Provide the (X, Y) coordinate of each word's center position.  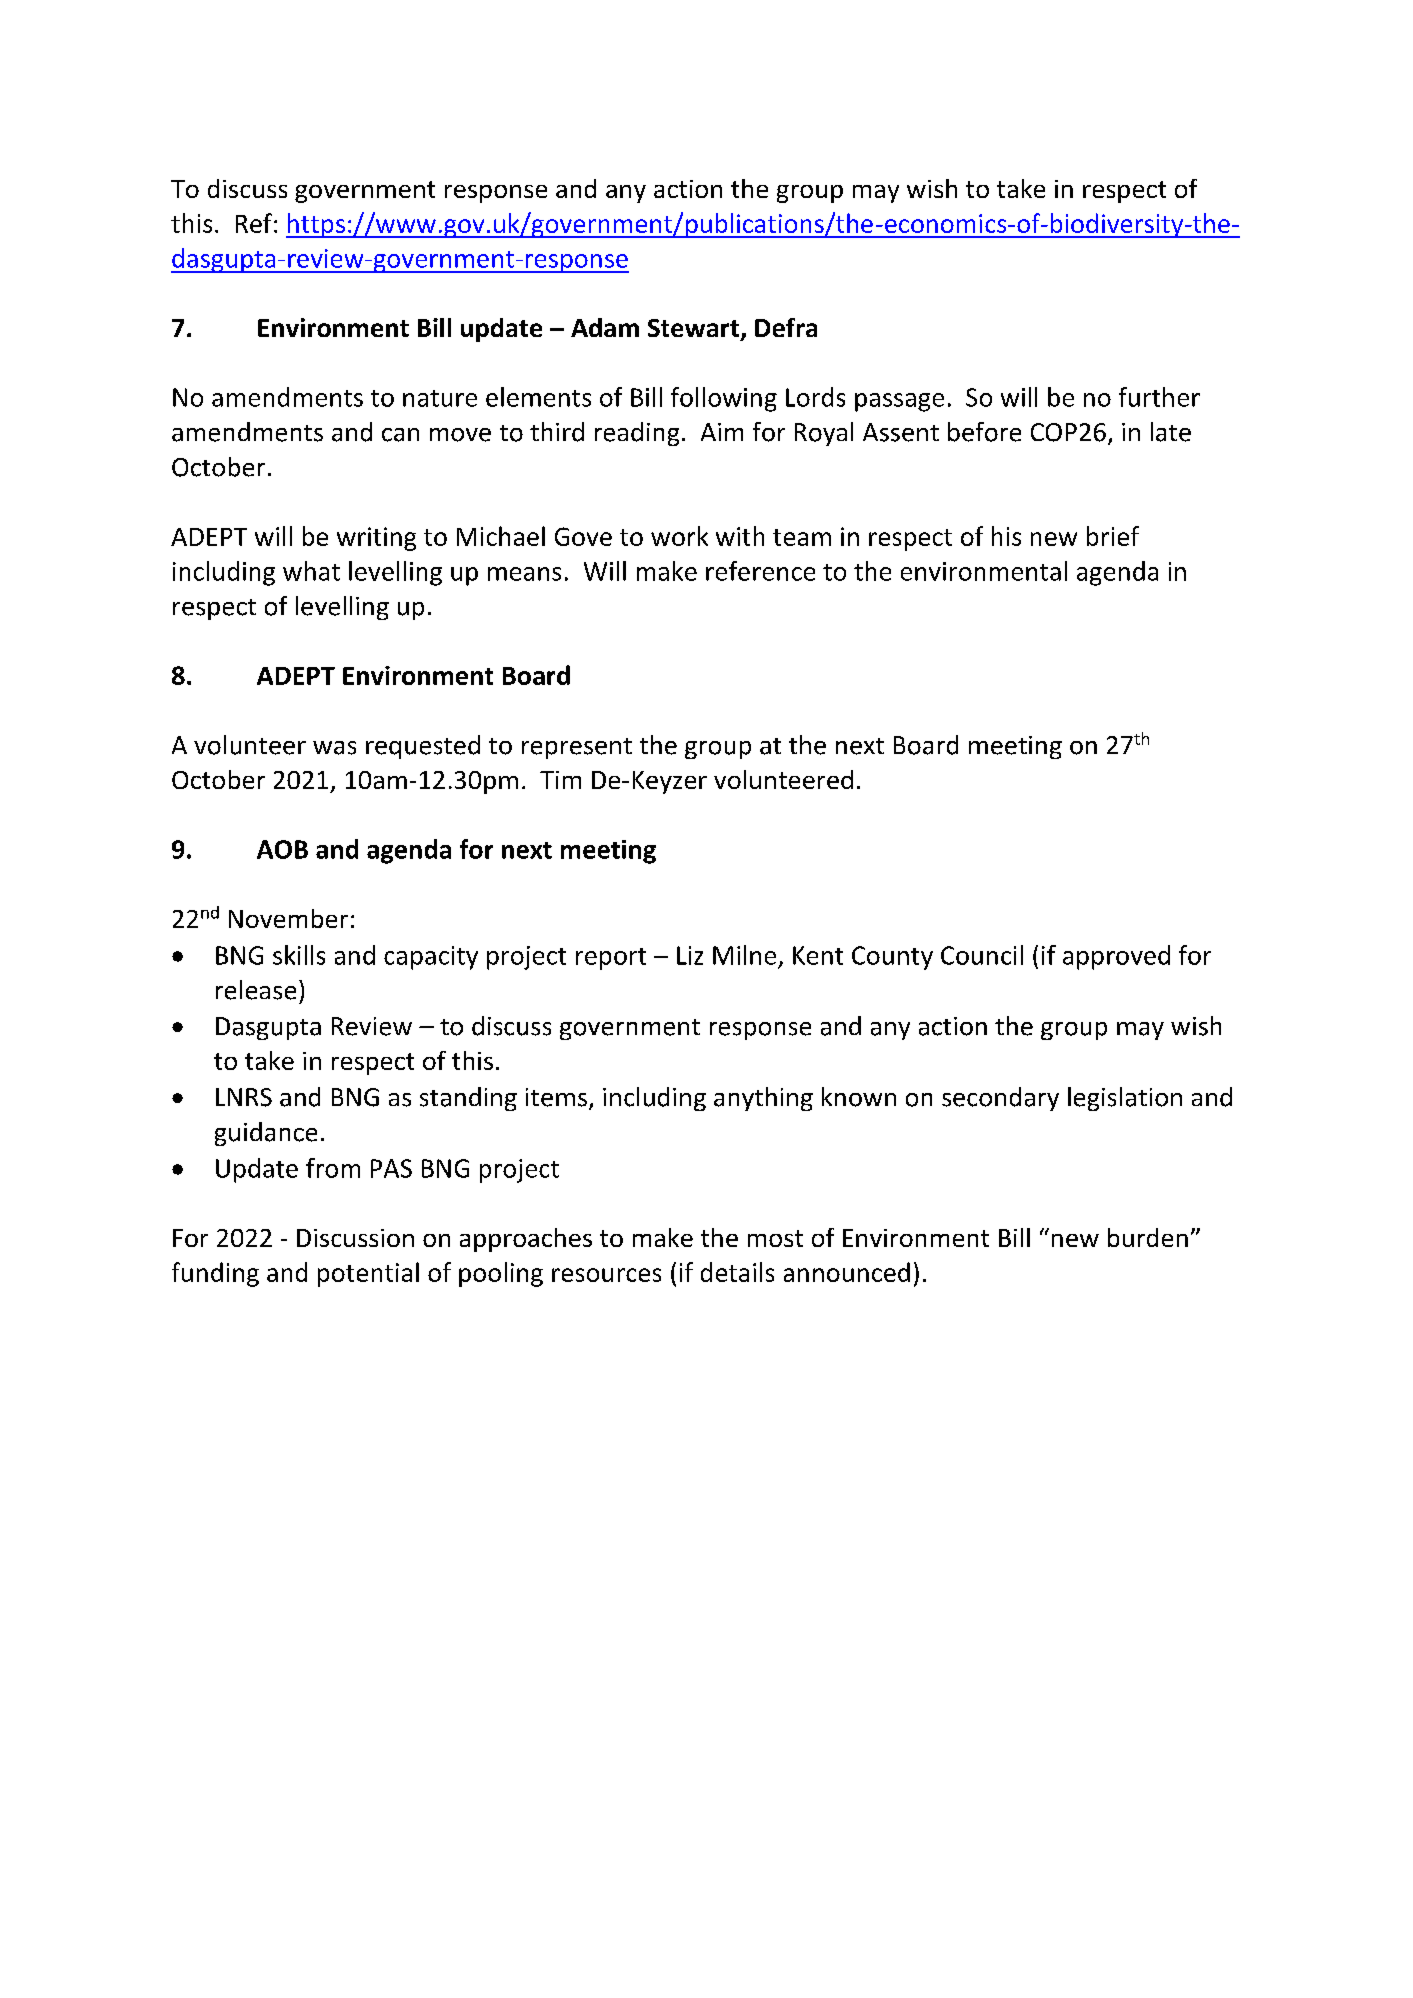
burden (1148, 1237)
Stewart (695, 329)
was (334, 748)
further (1159, 397)
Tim (560, 780)
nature (440, 398)
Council (982, 955)
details (737, 1272)
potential (368, 1274)
